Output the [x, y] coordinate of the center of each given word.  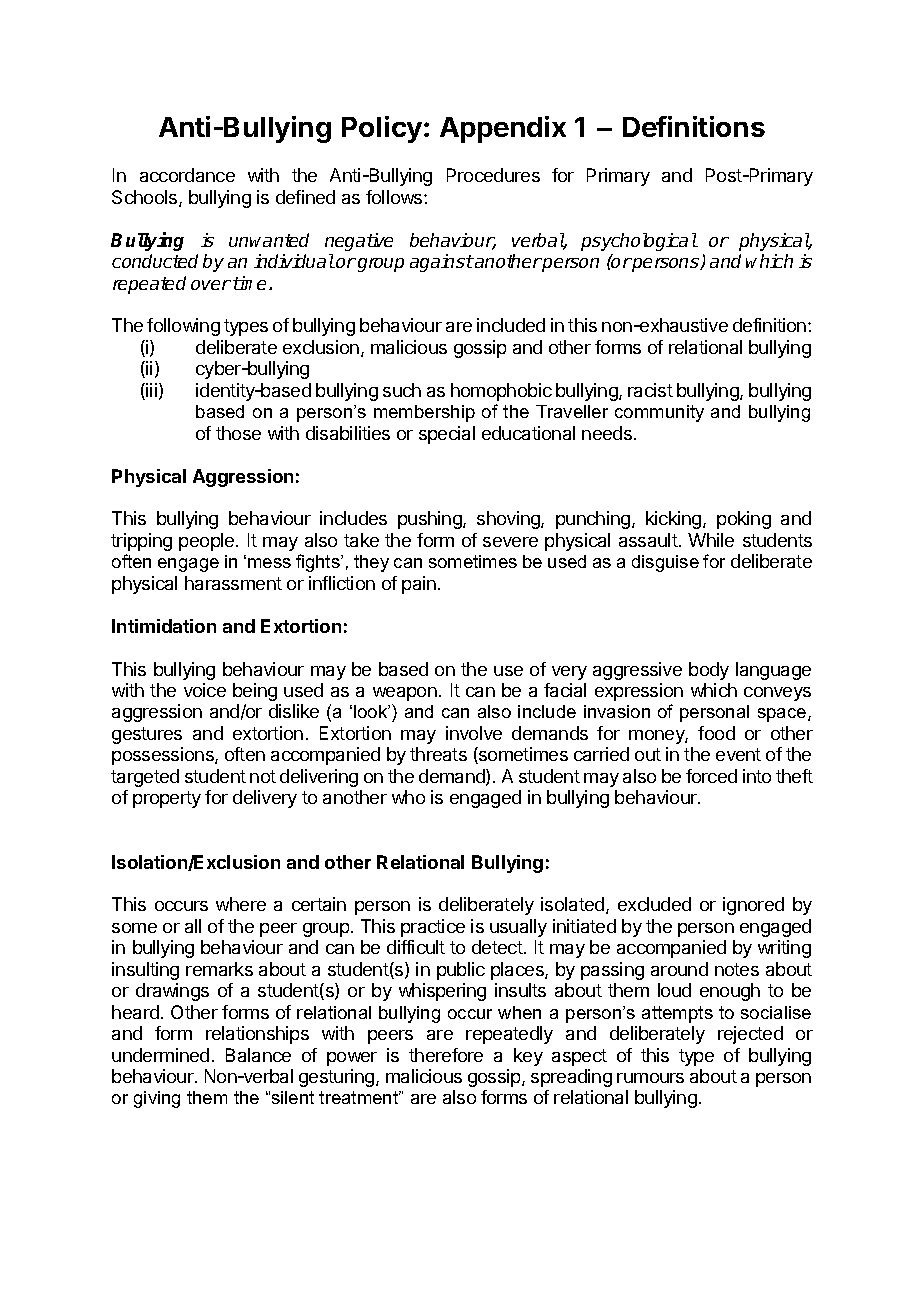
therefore [446, 1055]
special [447, 435]
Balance [258, 1055]
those [238, 433]
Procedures [493, 175]
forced [711, 776]
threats [438, 754]
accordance [187, 175]
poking [744, 520]
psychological [639, 242]
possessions [164, 756]
